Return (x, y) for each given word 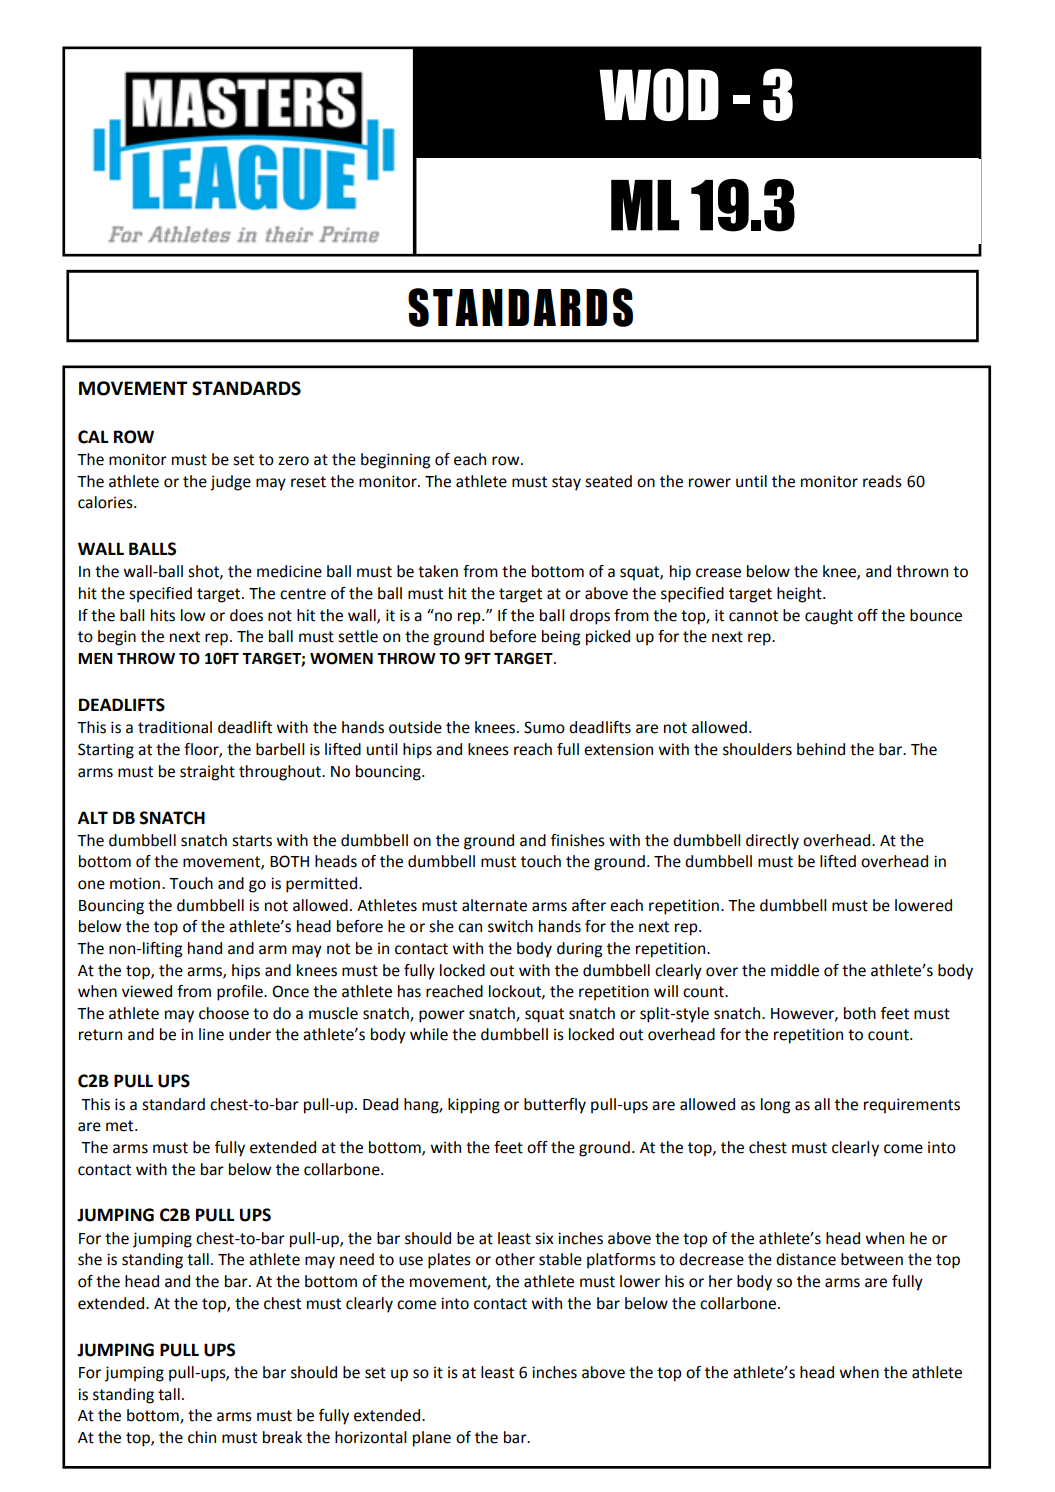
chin (202, 1437)
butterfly (555, 1106)
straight (207, 773)
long (775, 1106)
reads (882, 481)
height (800, 595)
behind (821, 749)
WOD (659, 94)
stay (566, 483)
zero (293, 461)
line (211, 1034)
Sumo (544, 727)
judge (230, 483)
